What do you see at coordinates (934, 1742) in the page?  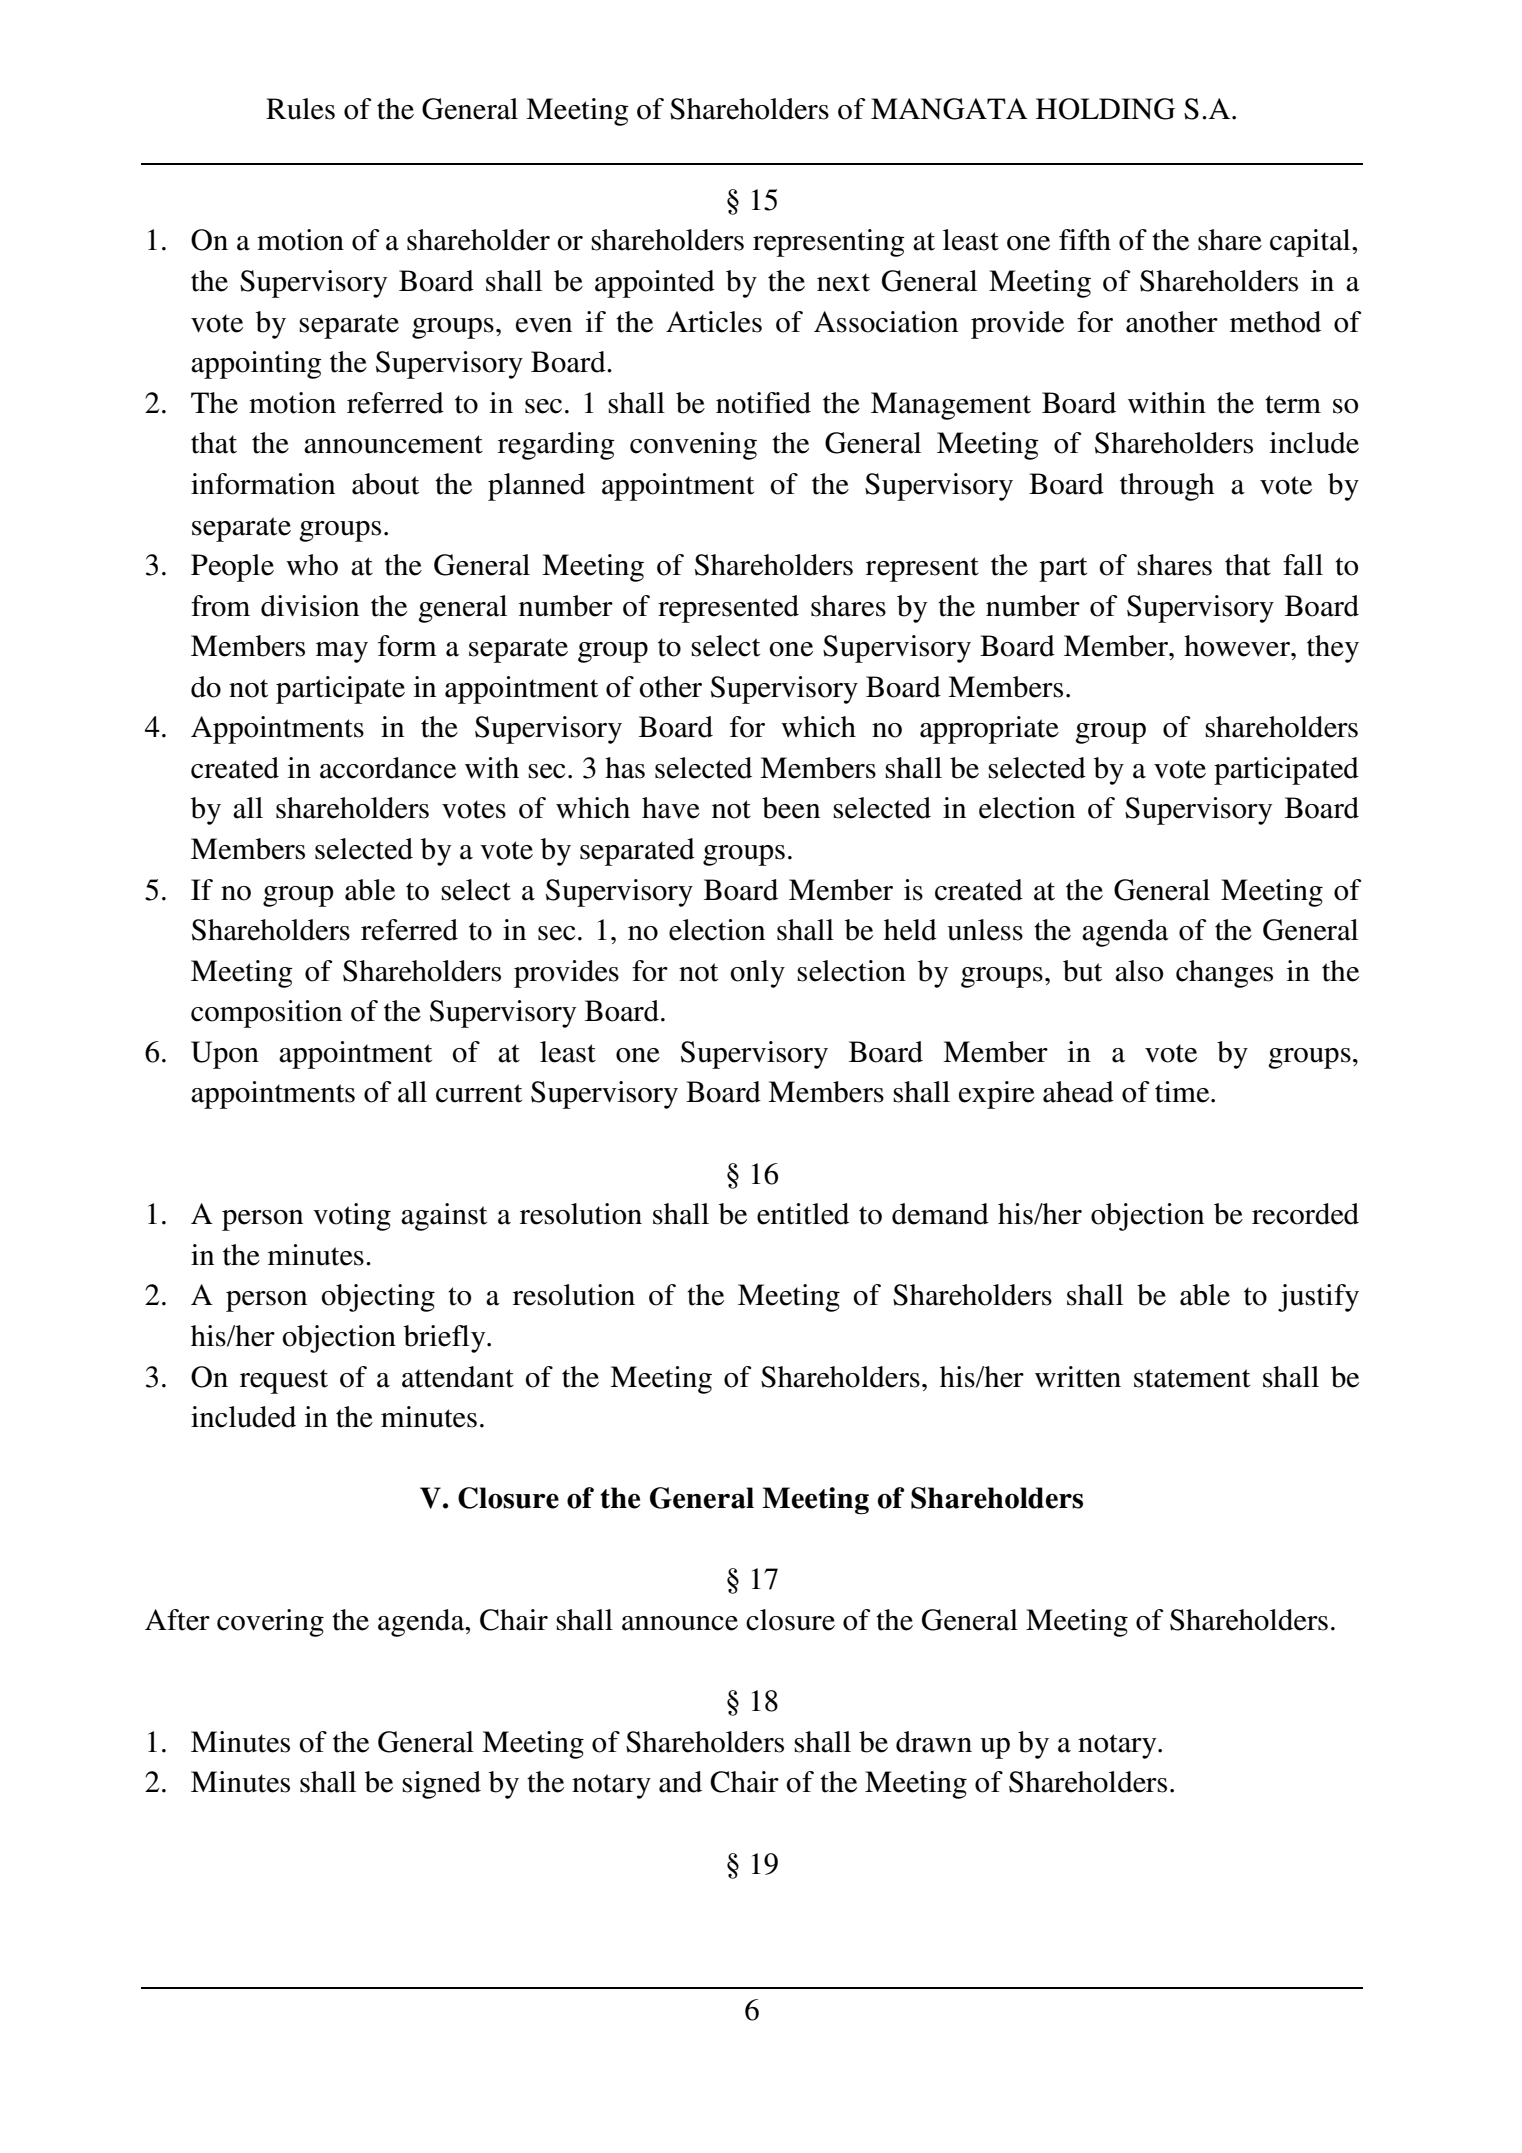 I see `drawn` at bounding box center [934, 1742].
